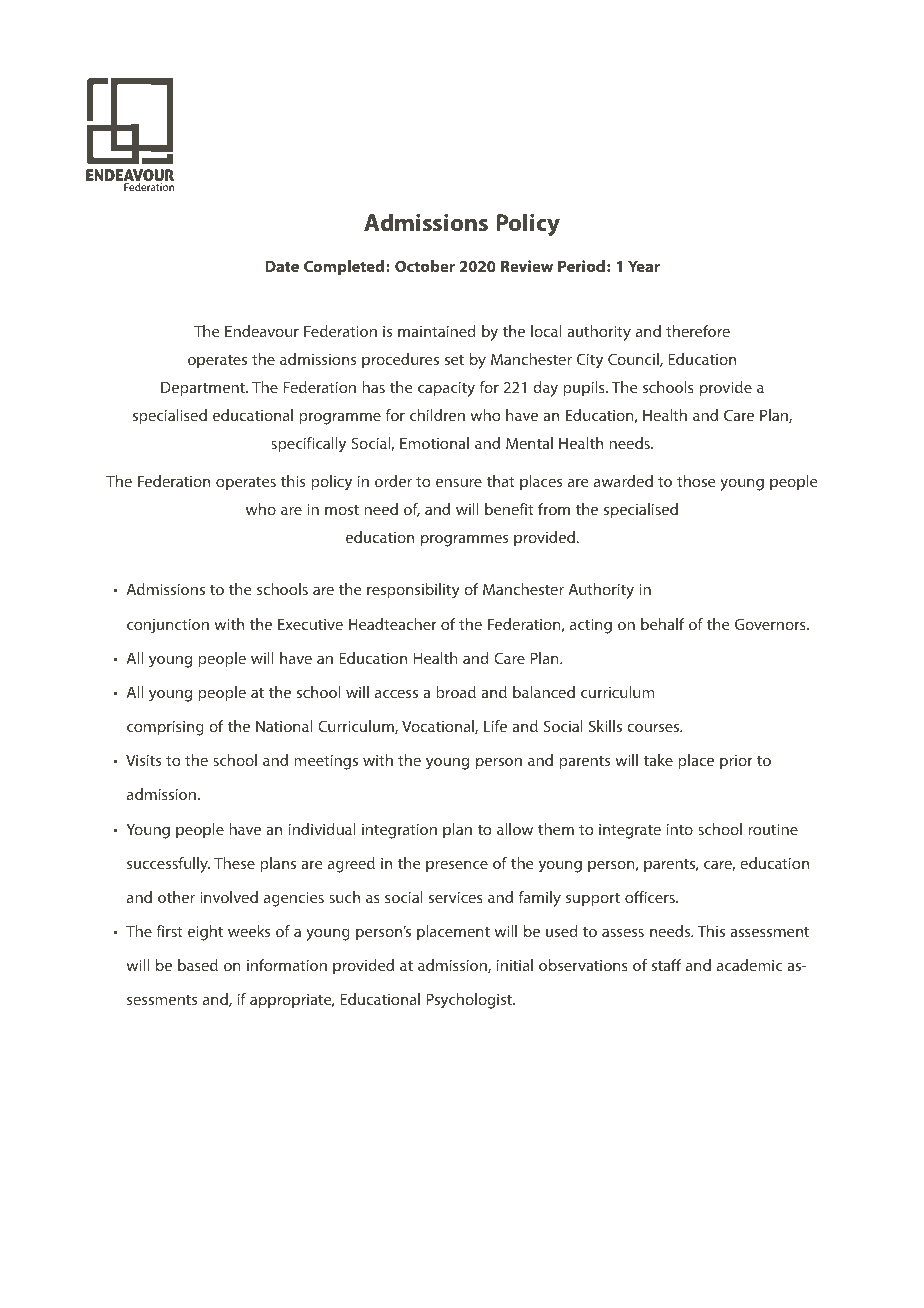 The image size is (924, 1308). I want to click on October, so click(425, 266).
